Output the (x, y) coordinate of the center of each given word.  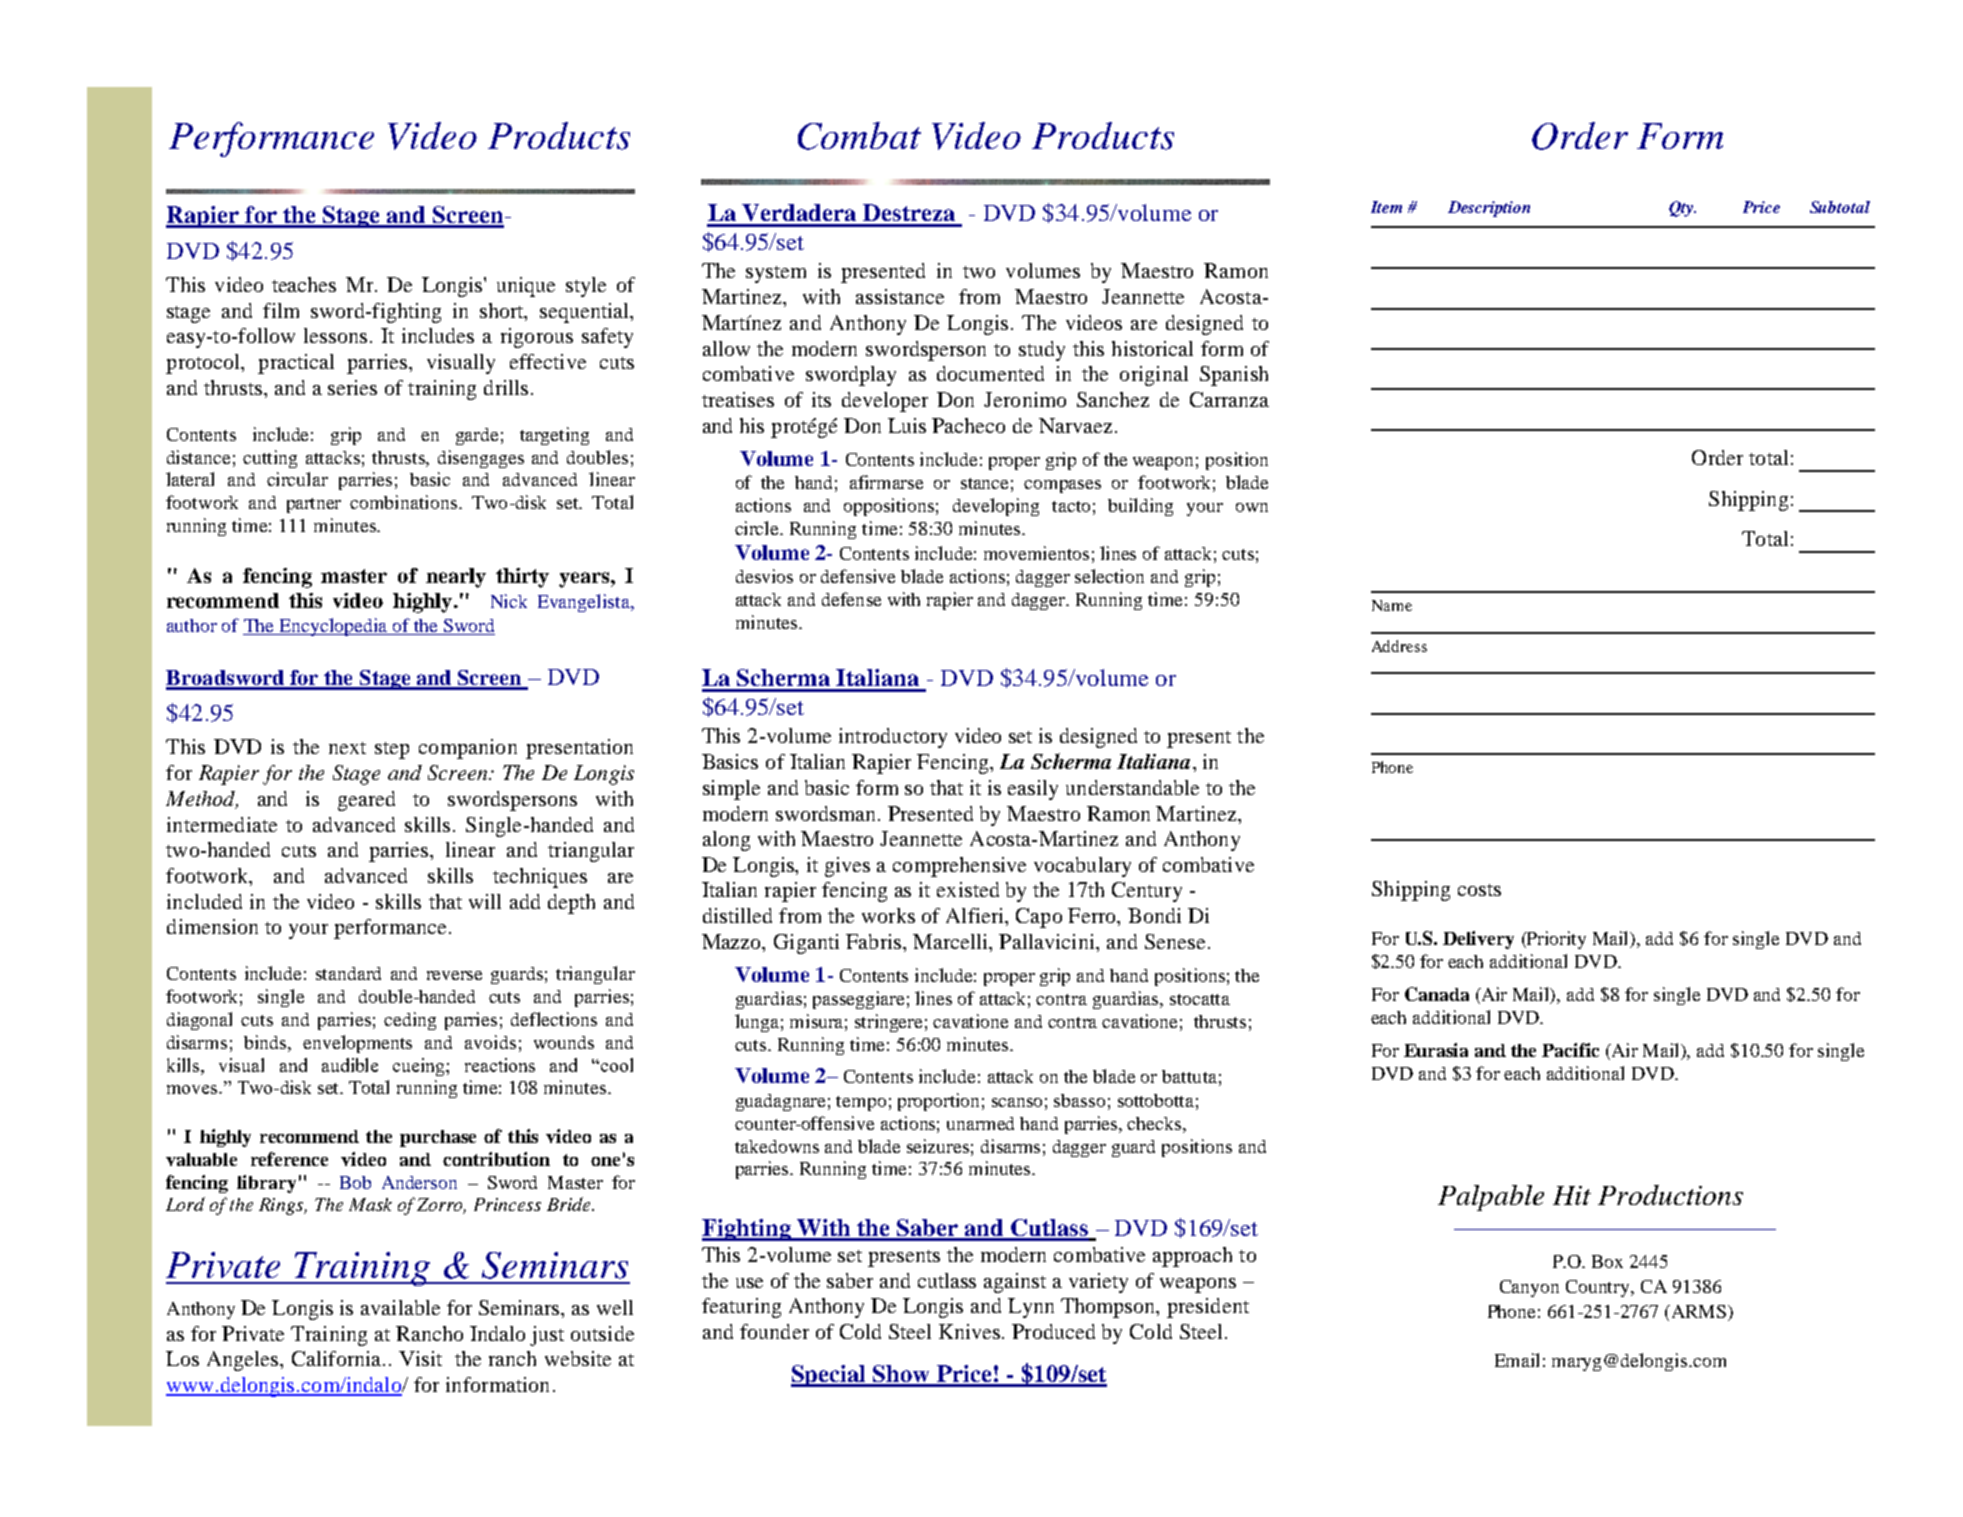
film (281, 310)
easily (1033, 790)
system (776, 274)
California (338, 1358)
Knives (971, 1331)
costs (1479, 890)
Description (1489, 209)
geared (366, 801)
